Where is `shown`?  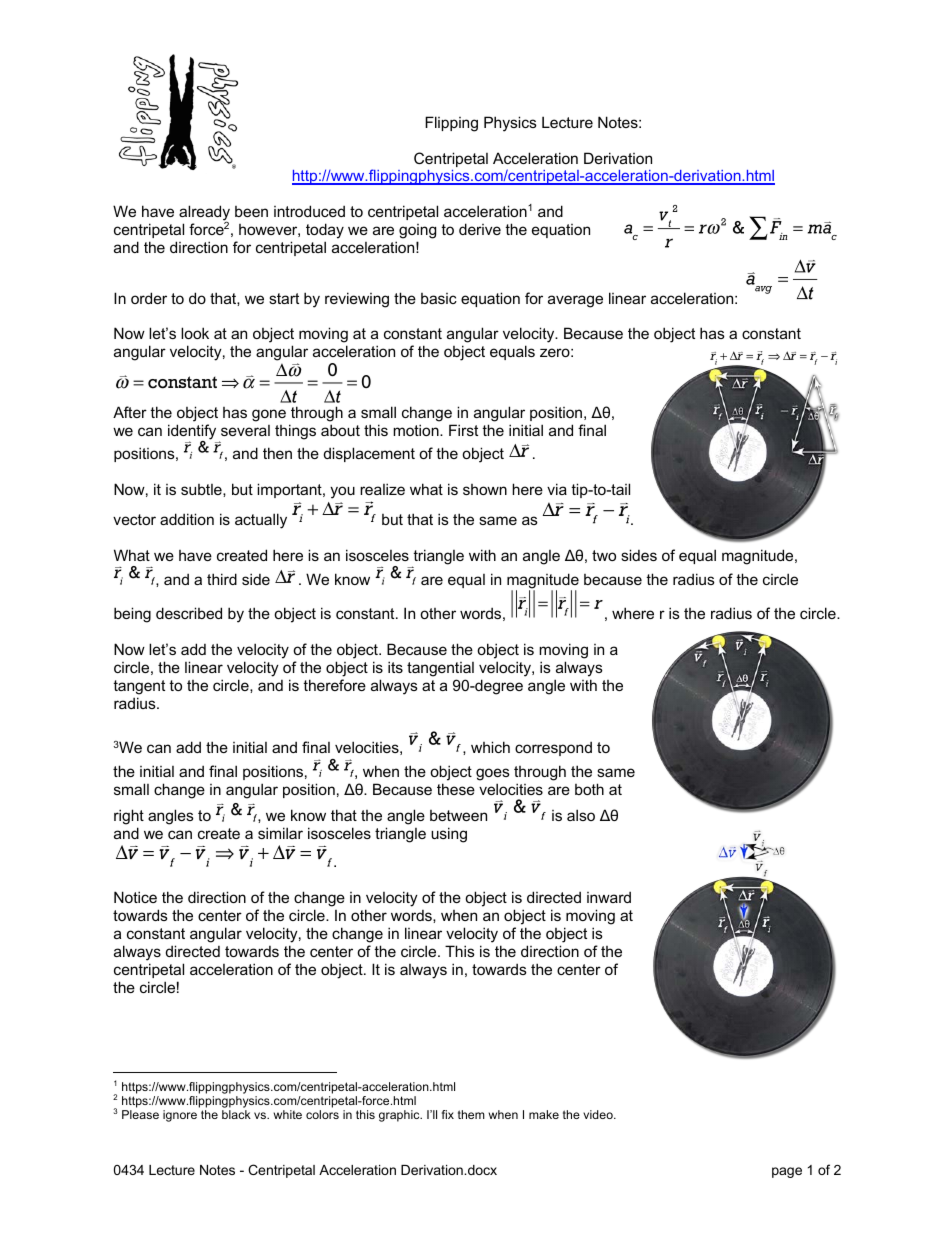 shown is located at coordinates (485, 489).
